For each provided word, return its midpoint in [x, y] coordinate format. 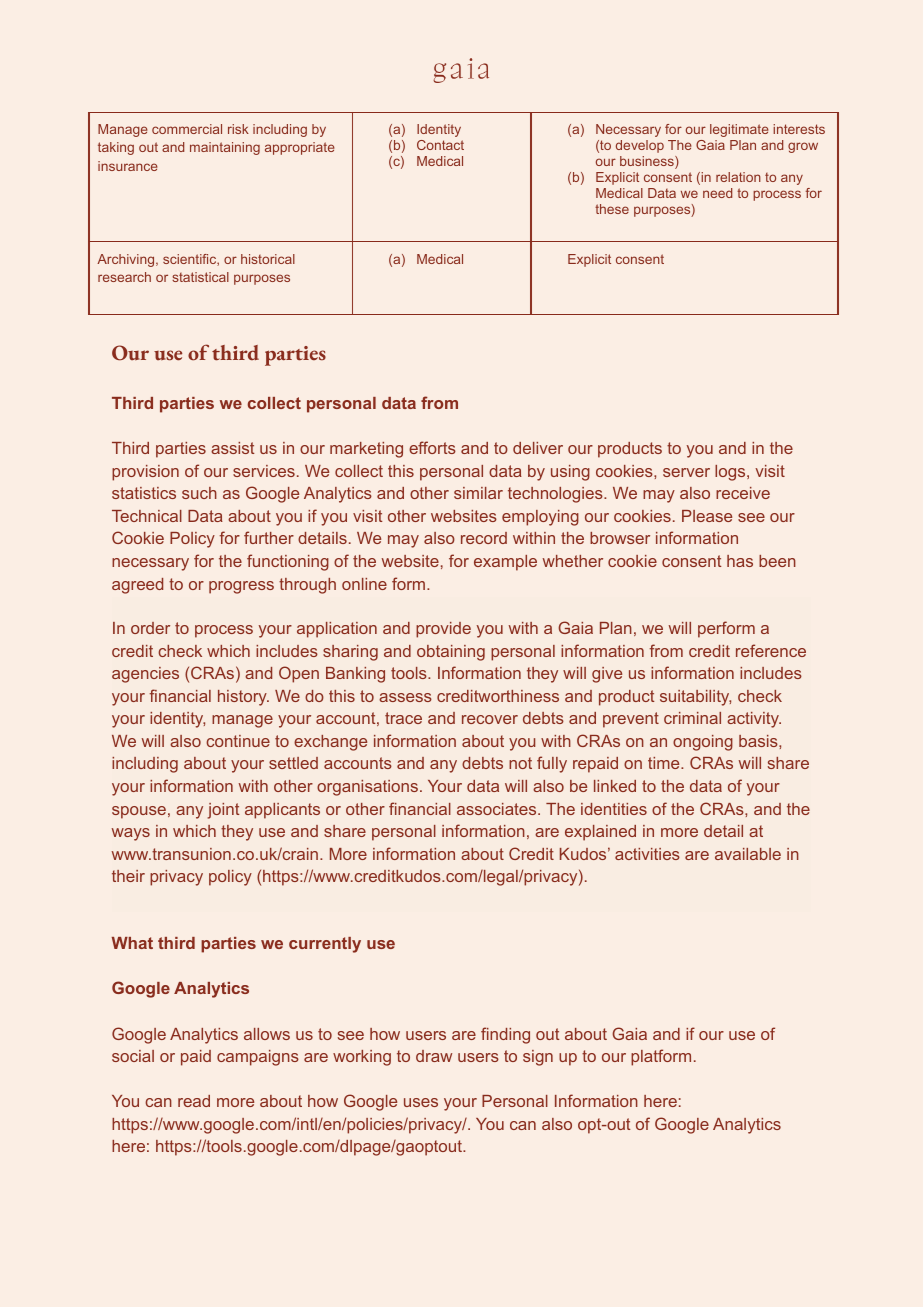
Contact [440, 145]
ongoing [703, 743]
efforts [432, 447]
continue [238, 741]
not [520, 763]
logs [731, 473]
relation [738, 177]
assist [233, 448]
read [194, 1101]
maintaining [225, 148]
